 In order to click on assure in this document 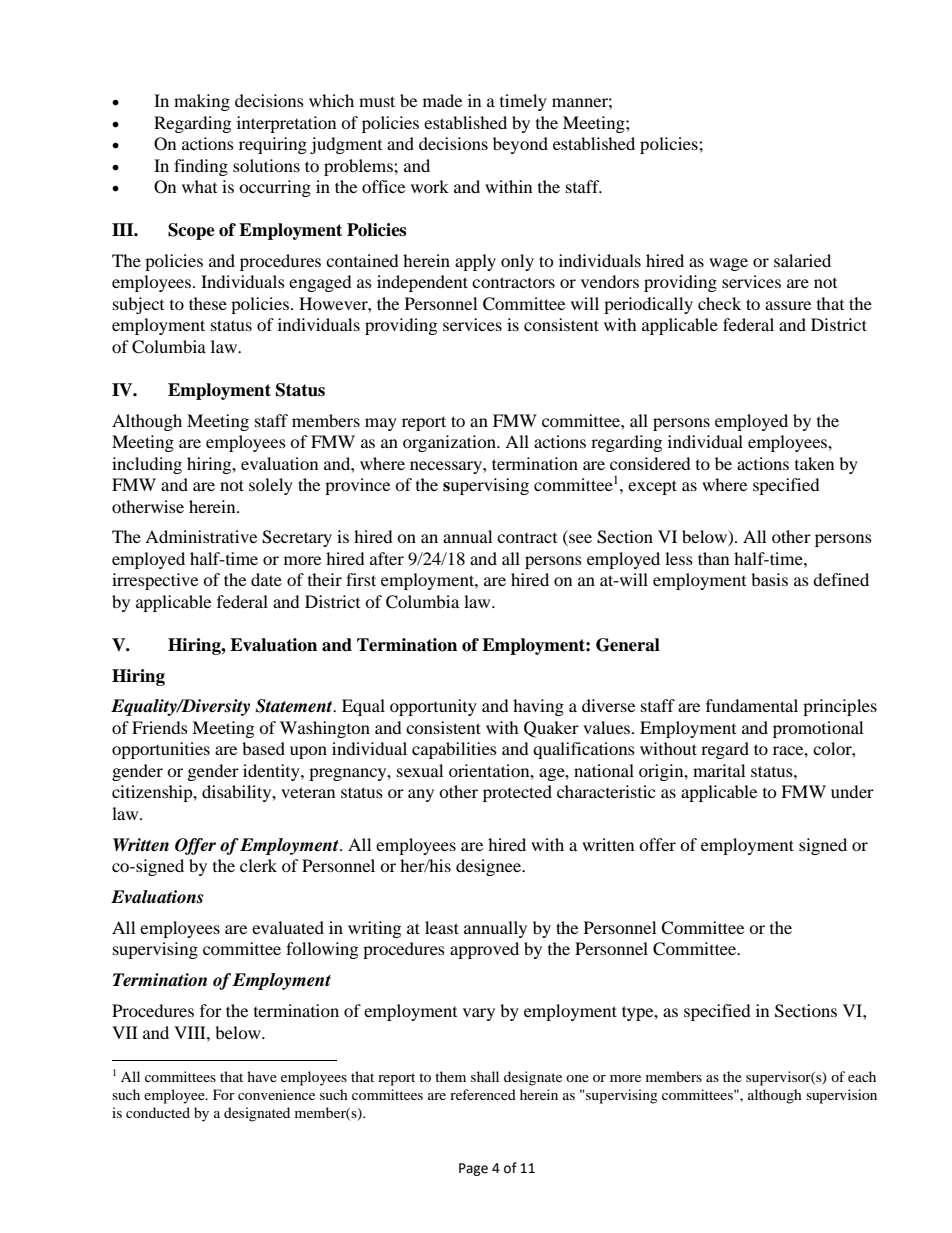, I will do `click(788, 305)`.
